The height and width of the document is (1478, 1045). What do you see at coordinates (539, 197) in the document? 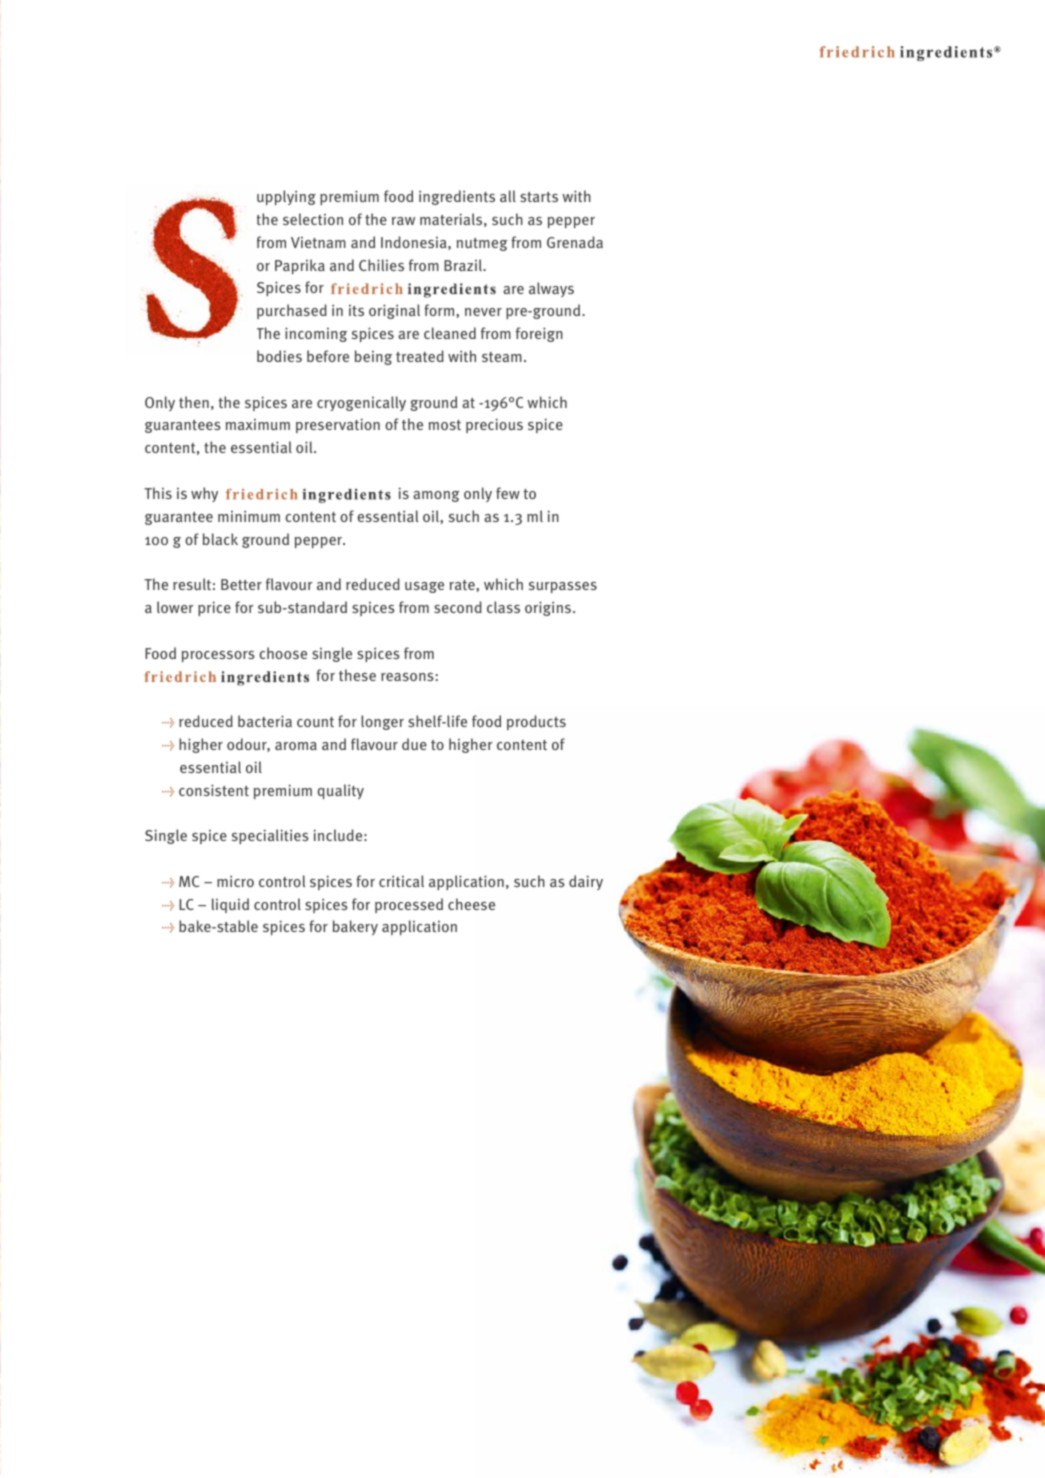
I see `starts` at bounding box center [539, 197].
